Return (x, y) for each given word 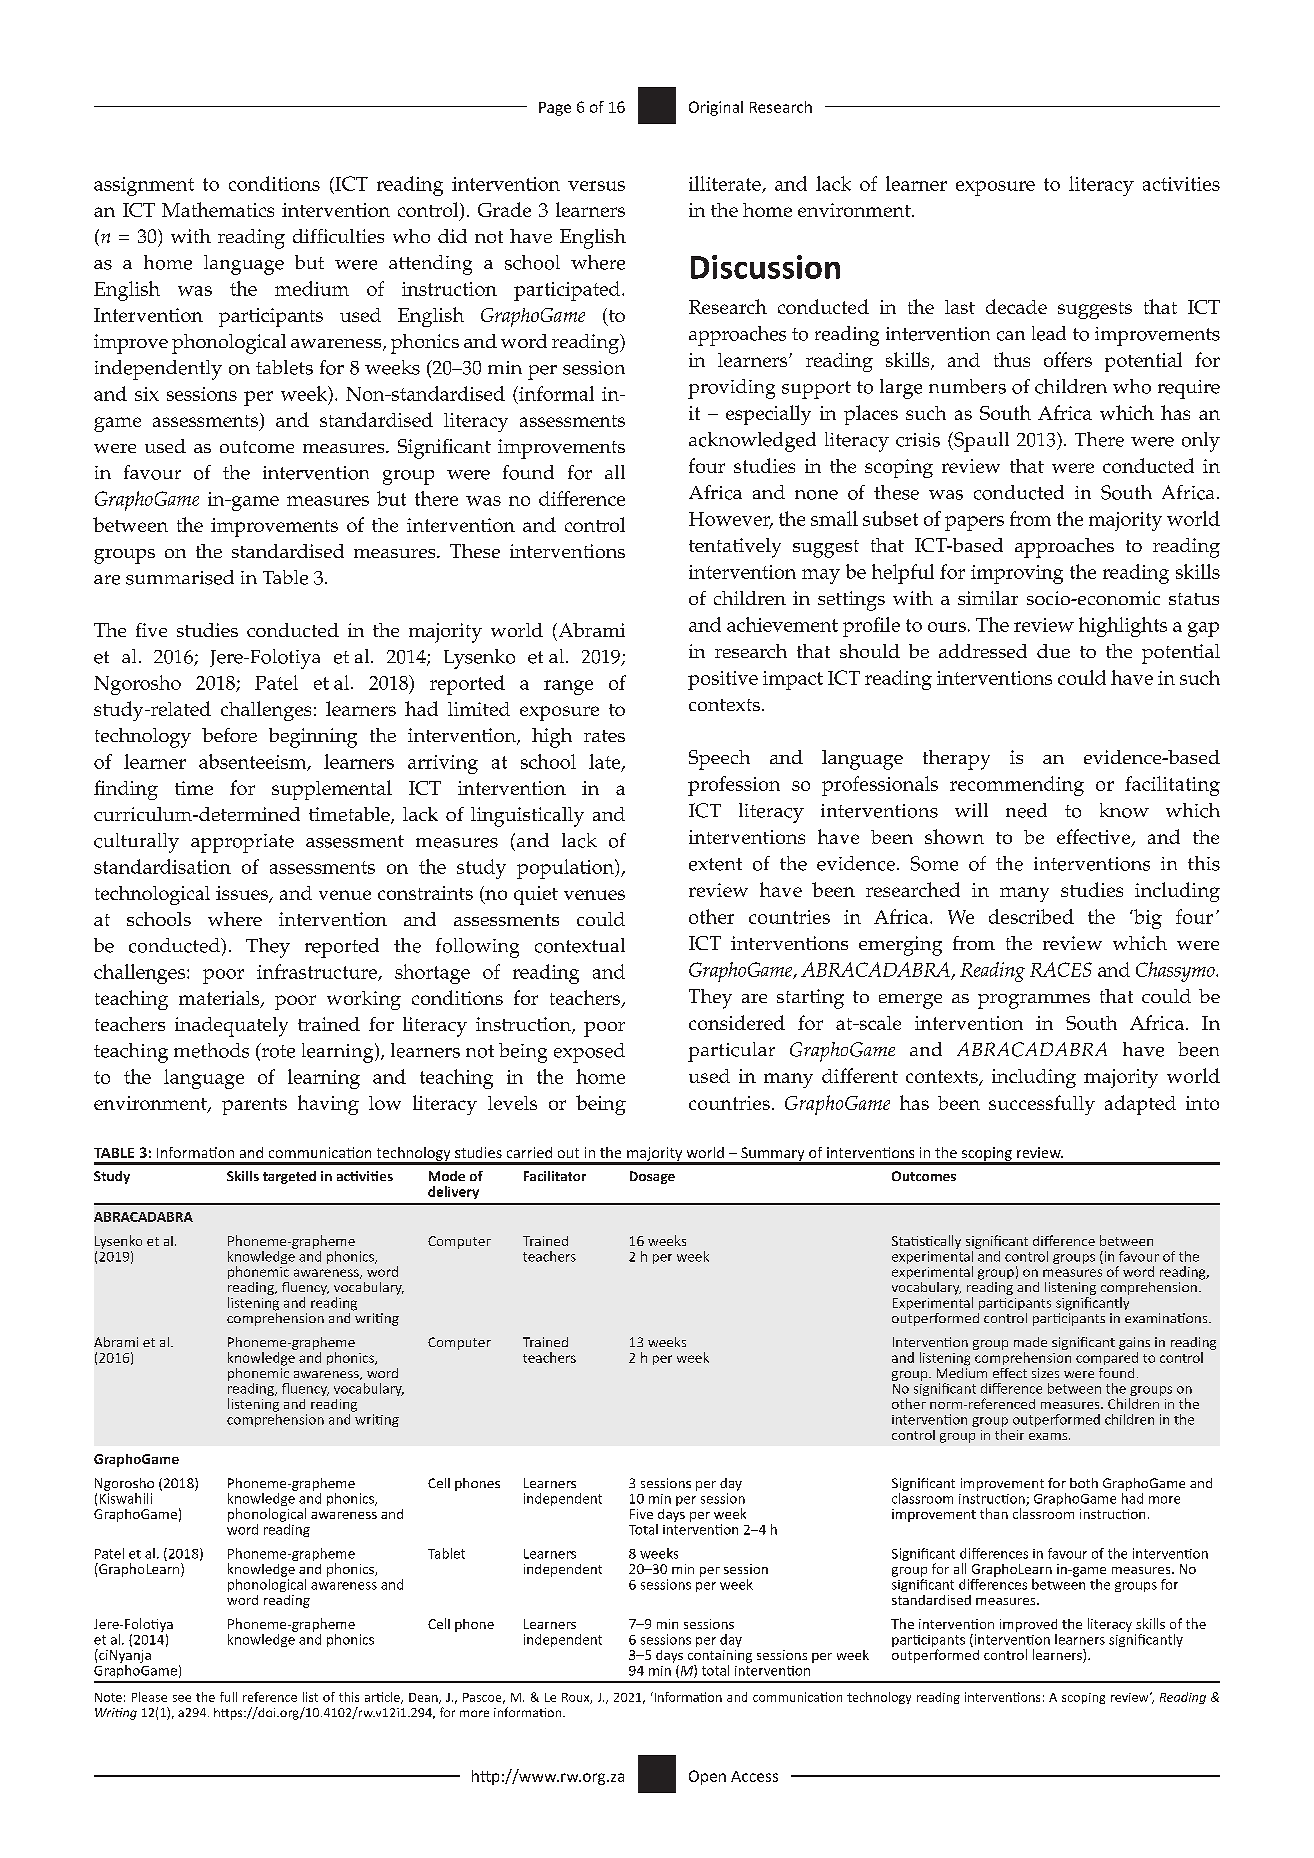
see (182, 1698)
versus (596, 186)
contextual (580, 945)
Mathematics (218, 209)
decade (1016, 306)
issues (243, 894)
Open (707, 1777)
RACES (1061, 969)
